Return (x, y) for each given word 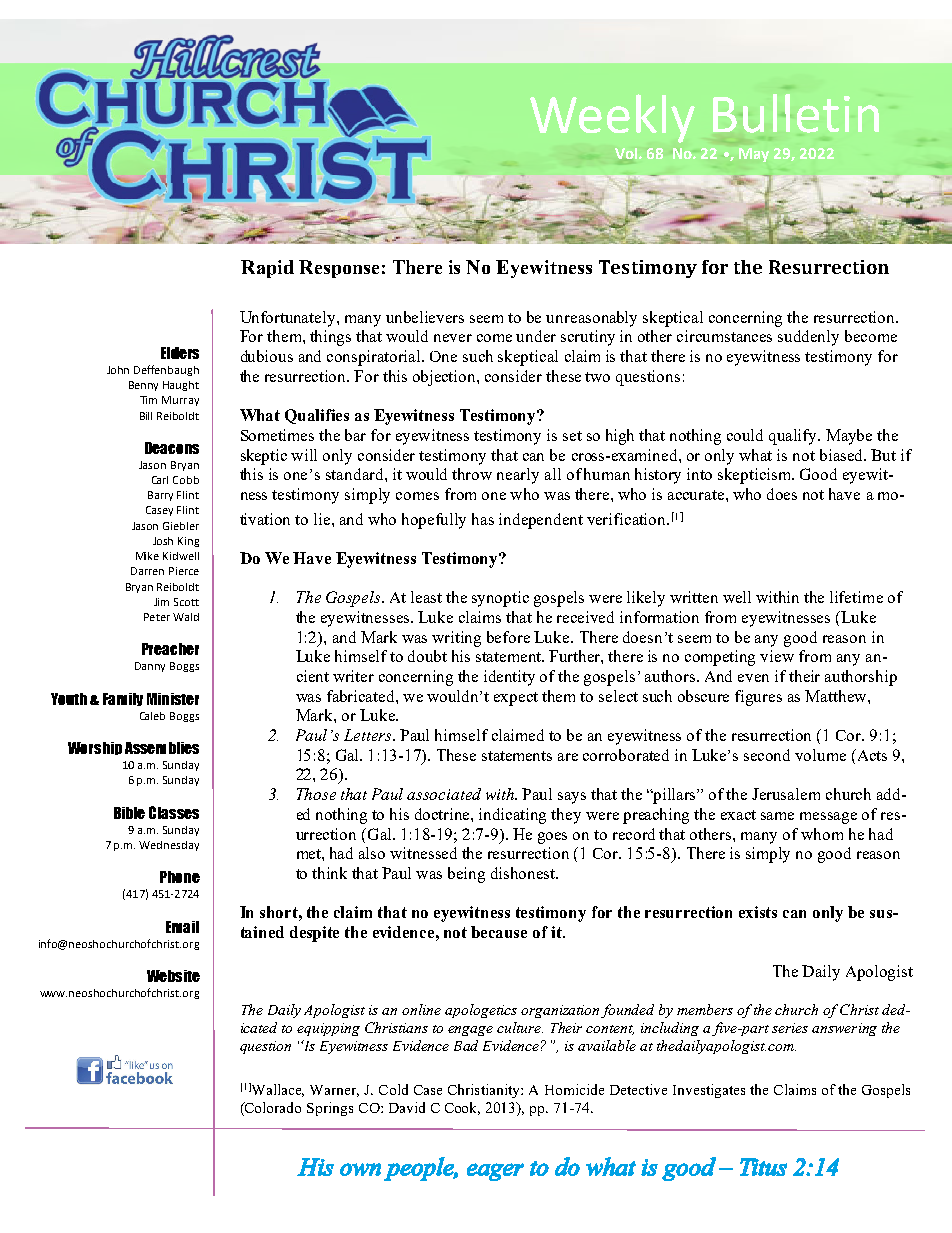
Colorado (272, 1109)
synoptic (500, 599)
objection (445, 378)
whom (822, 834)
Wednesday (169, 846)
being (466, 875)
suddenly (808, 338)
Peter (157, 617)
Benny (143, 386)
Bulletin (796, 113)
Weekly (612, 118)
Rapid (267, 269)
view (777, 656)
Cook (462, 1108)
